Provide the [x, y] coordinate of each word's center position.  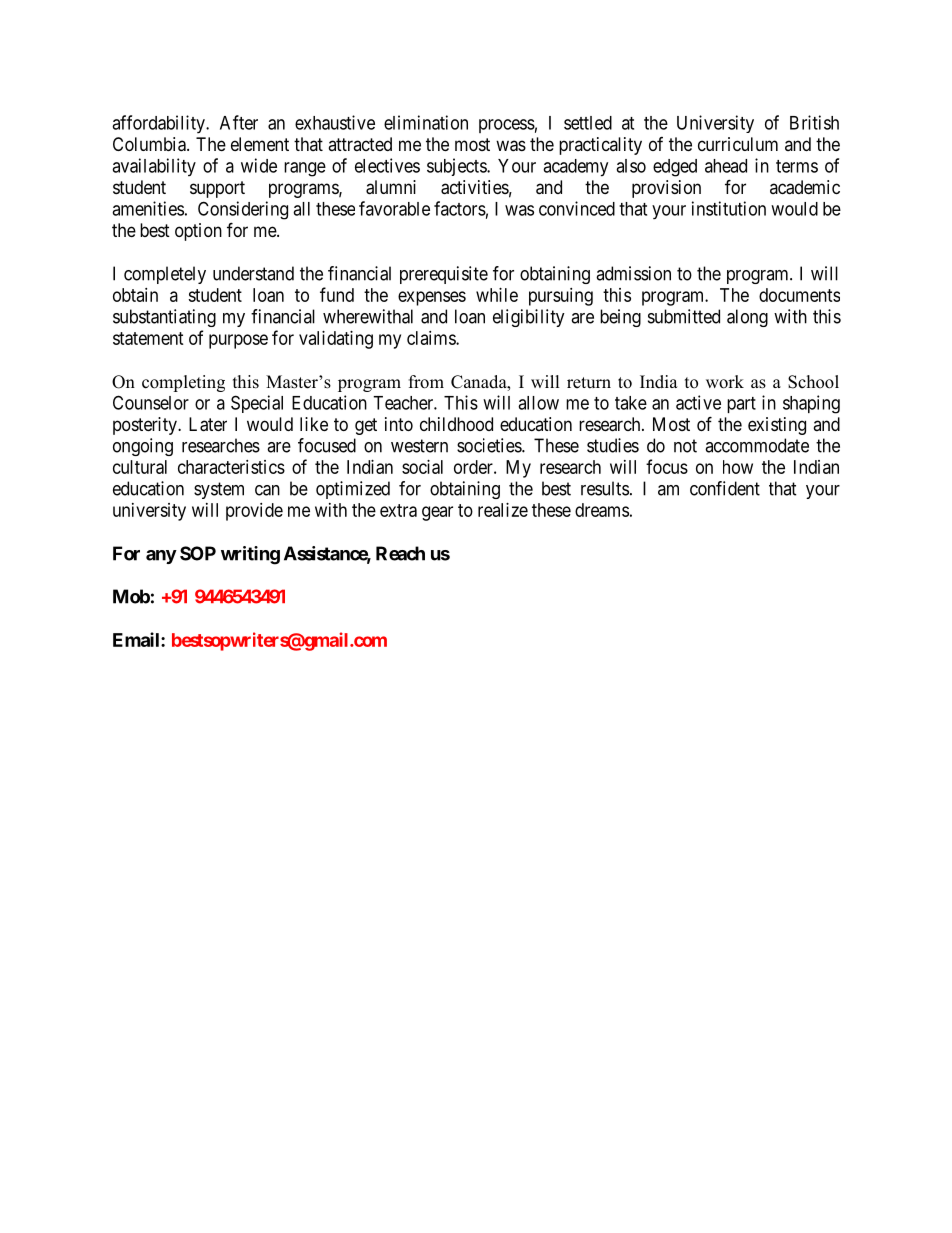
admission [633, 273]
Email [137, 639]
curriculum [738, 144]
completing [183, 383]
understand [253, 273]
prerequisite [444, 275]
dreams [602, 510]
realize [503, 510]
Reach [400, 553]
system [219, 490]
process [507, 126]
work [725, 382]
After [239, 122]
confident [725, 488]
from [426, 382]
